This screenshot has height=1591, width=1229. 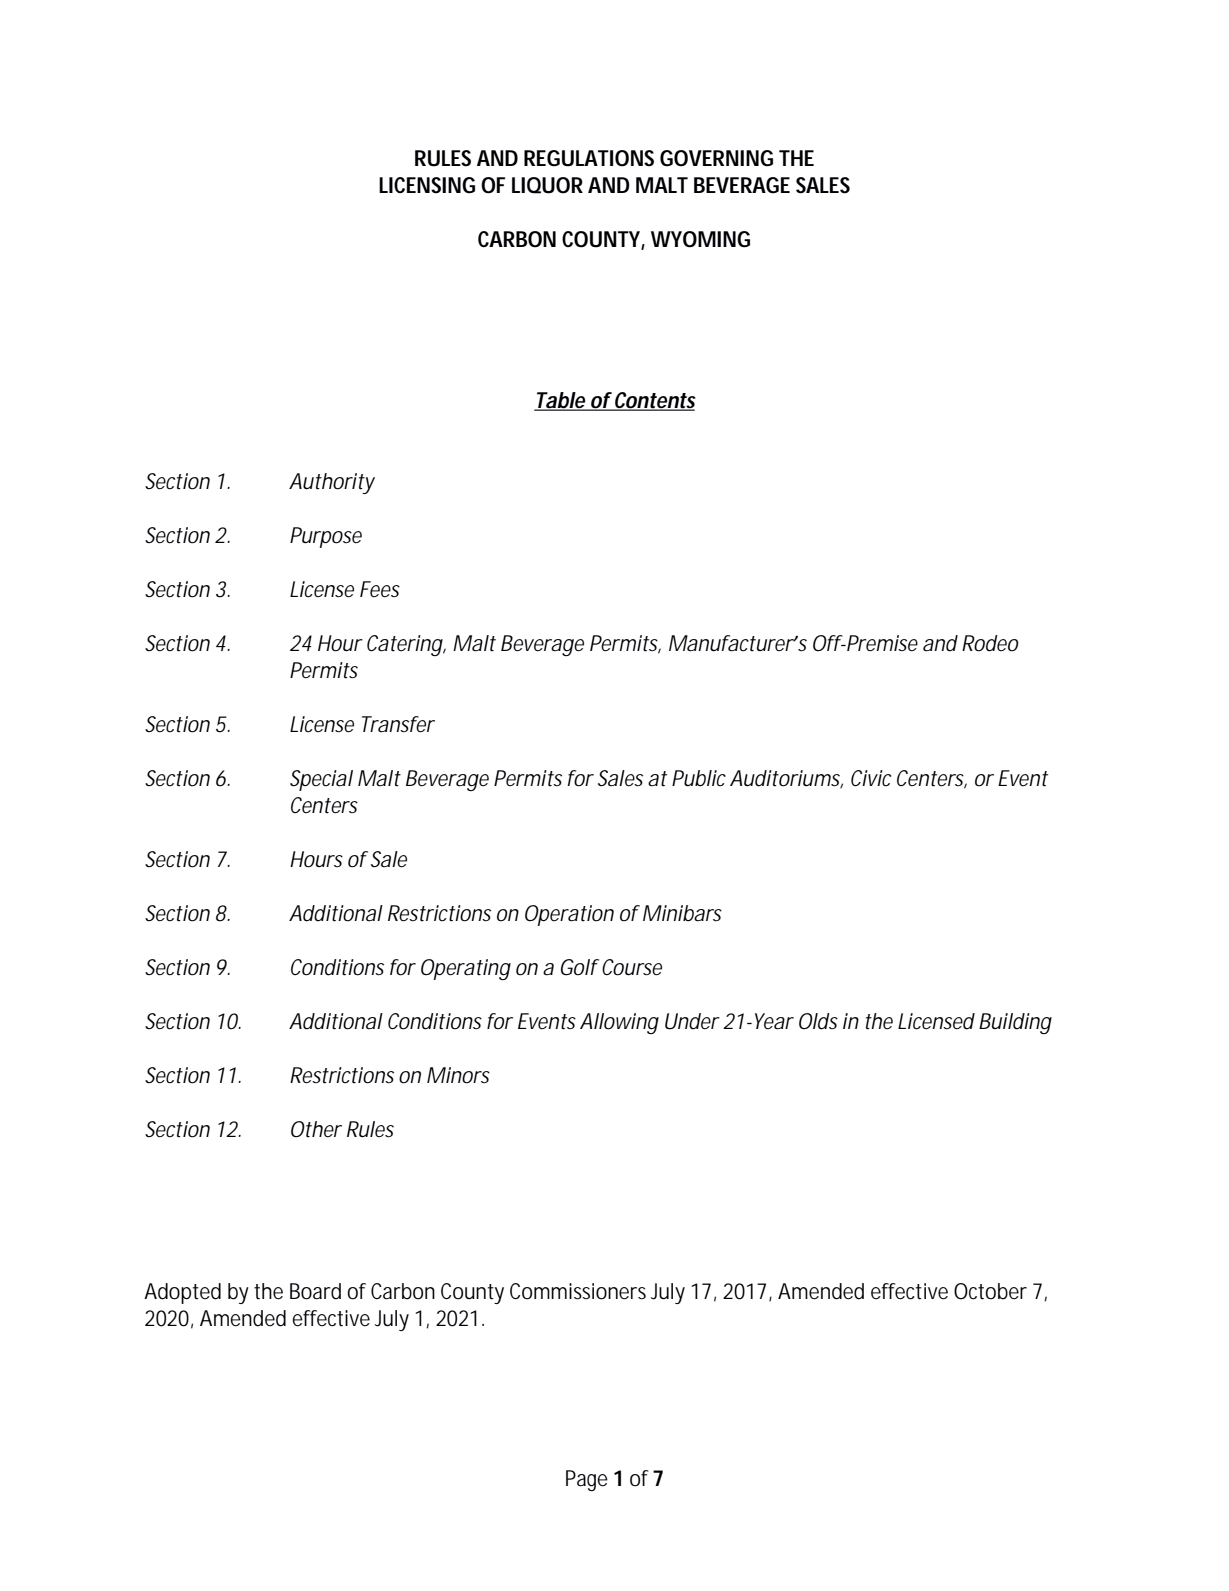 What do you see at coordinates (589, 158) in the screenshot?
I see `REGULATIONS` at bounding box center [589, 158].
